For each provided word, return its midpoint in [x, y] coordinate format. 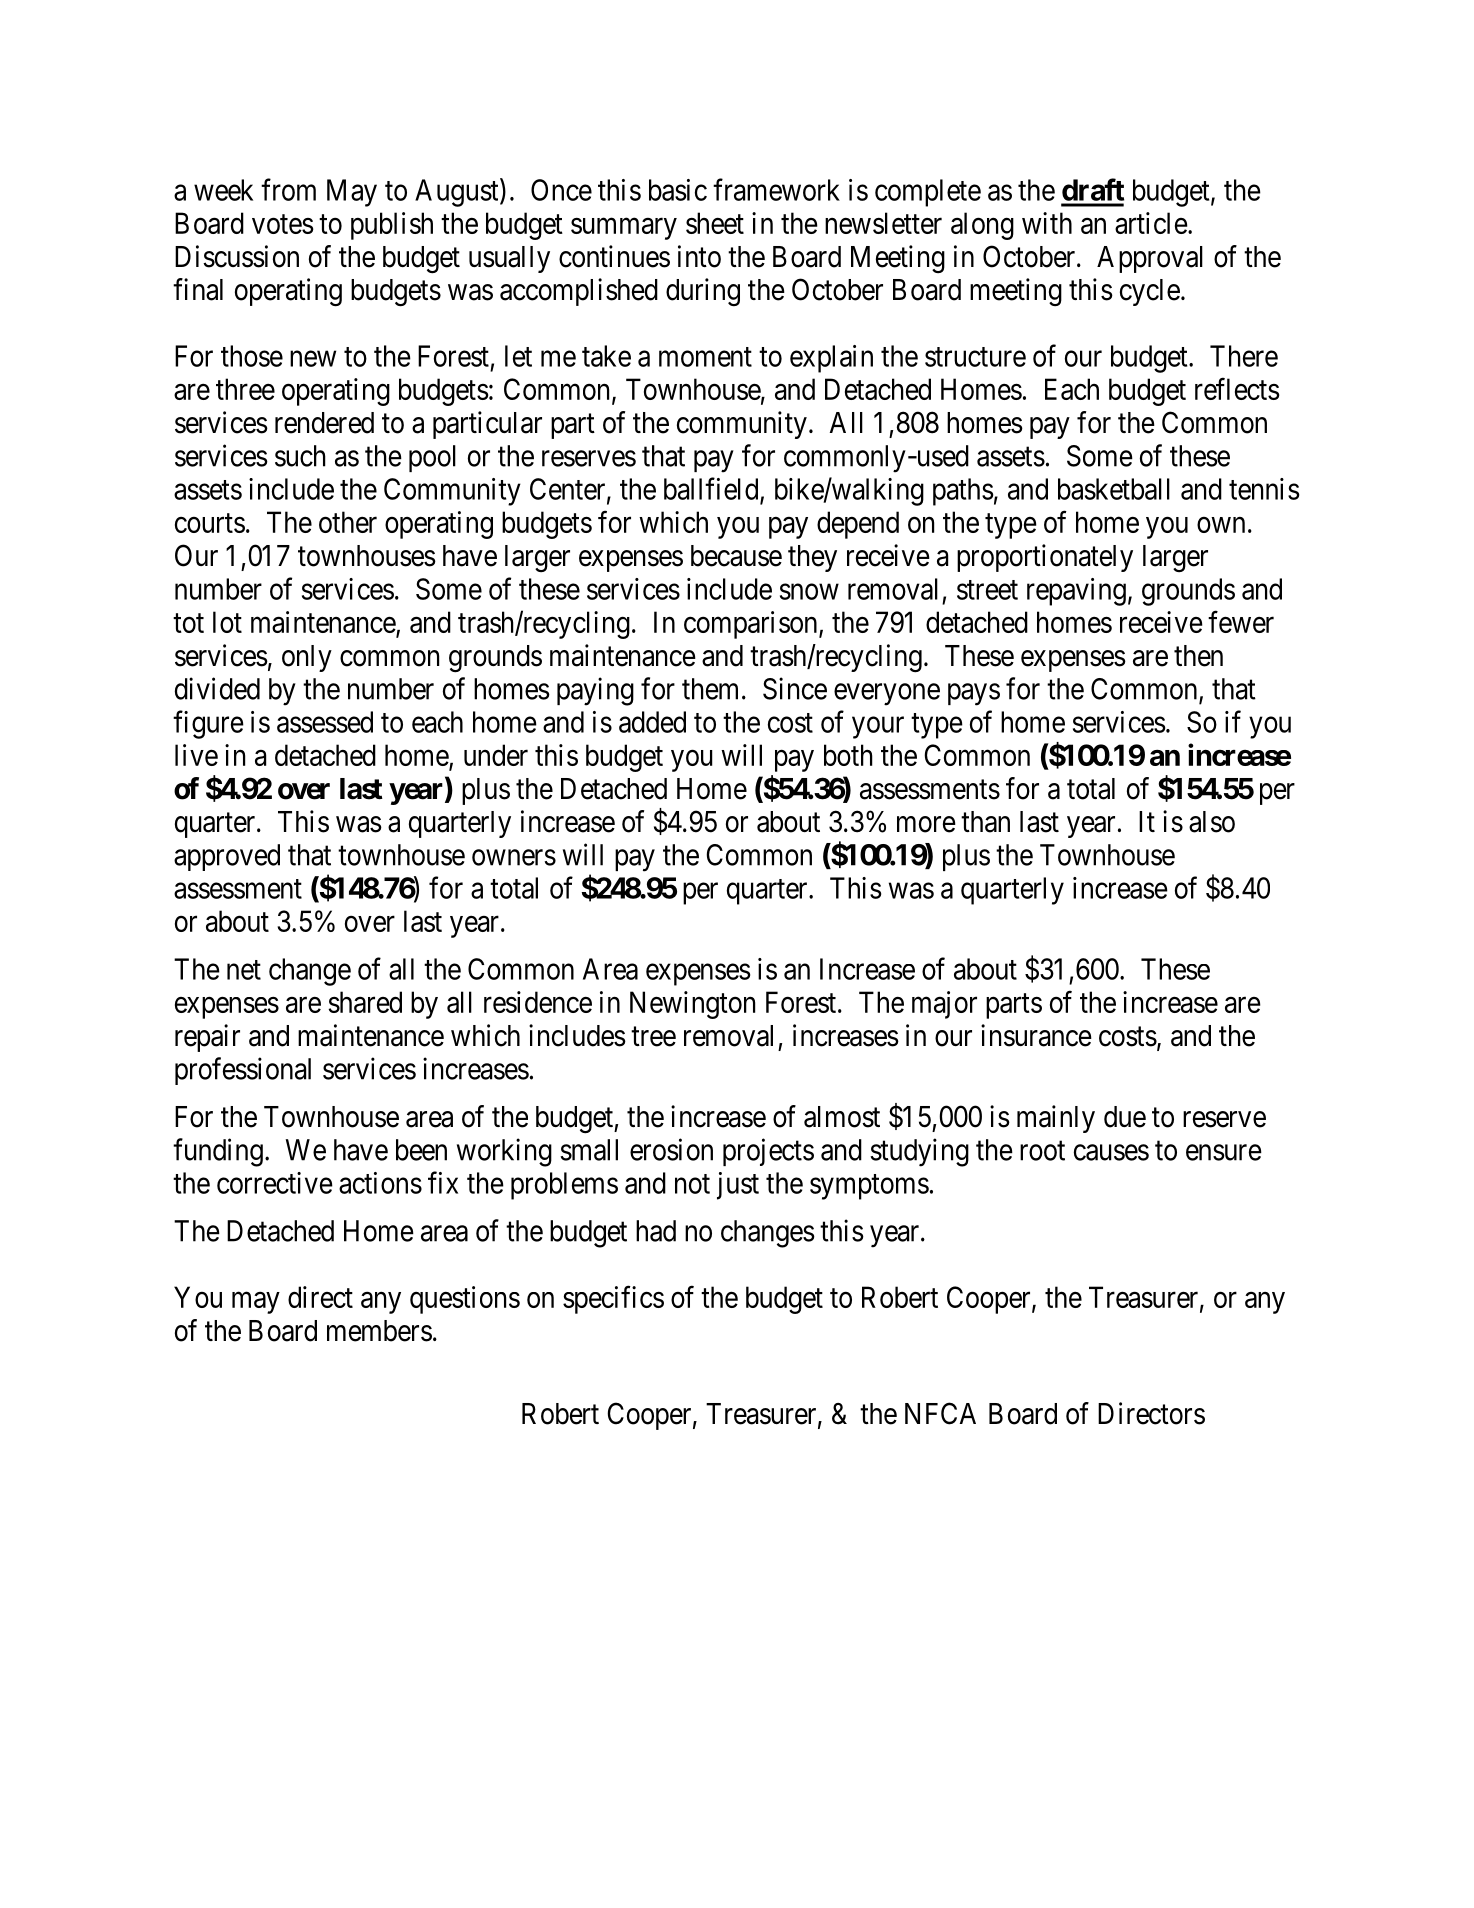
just [738, 1186]
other [348, 522]
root [1042, 1151]
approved [227, 857]
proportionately [1045, 558]
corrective [275, 1183]
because [736, 556]
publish [392, 226]
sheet [715, 223]
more [926, 824]
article [1151, 223]
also [1212, 822]
